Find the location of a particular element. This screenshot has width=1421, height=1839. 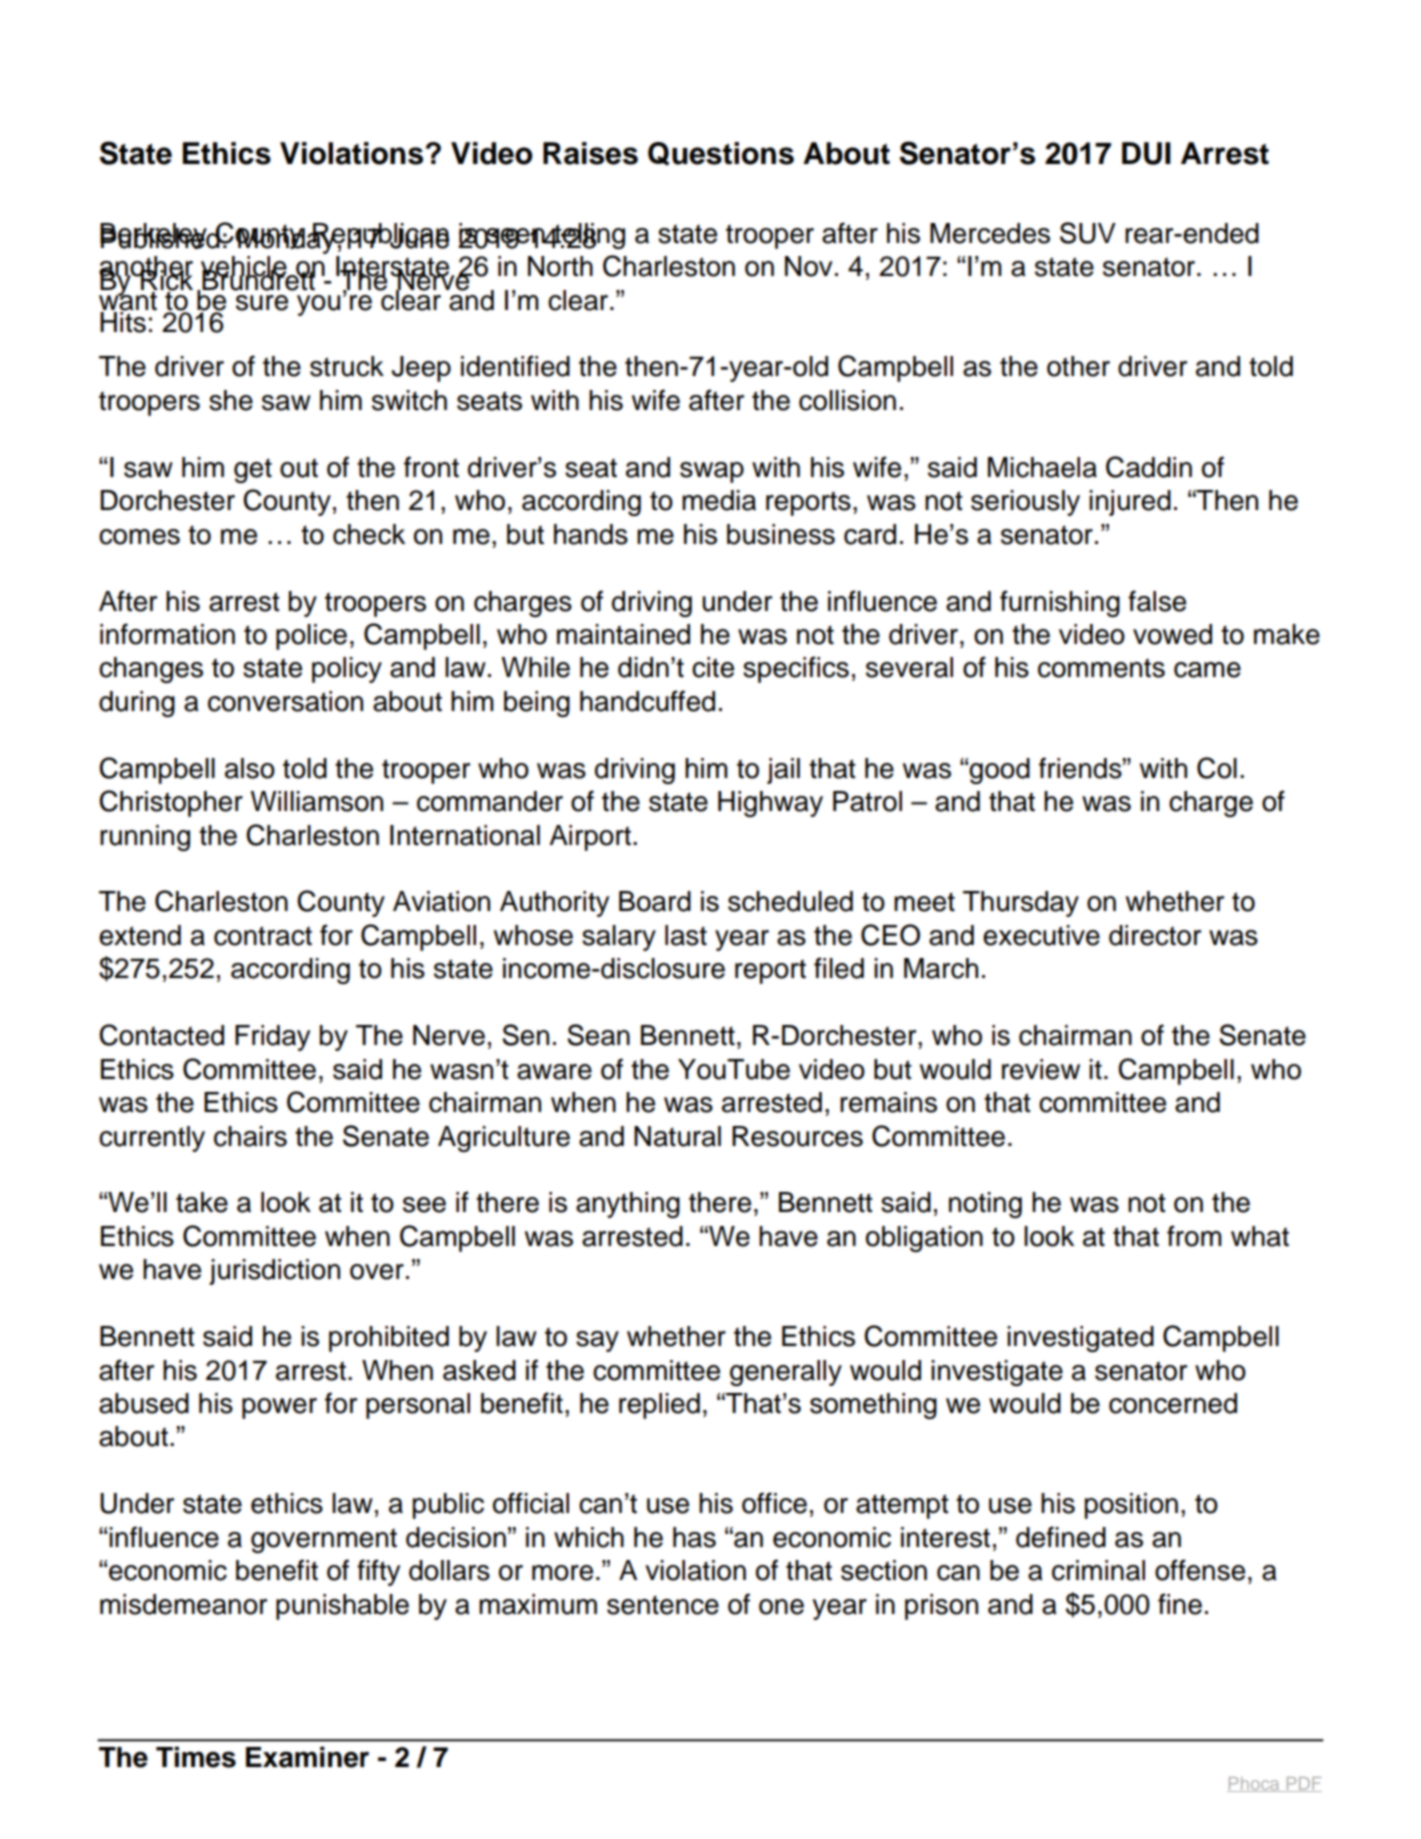

Questions is located at coordinates (721, 154).
